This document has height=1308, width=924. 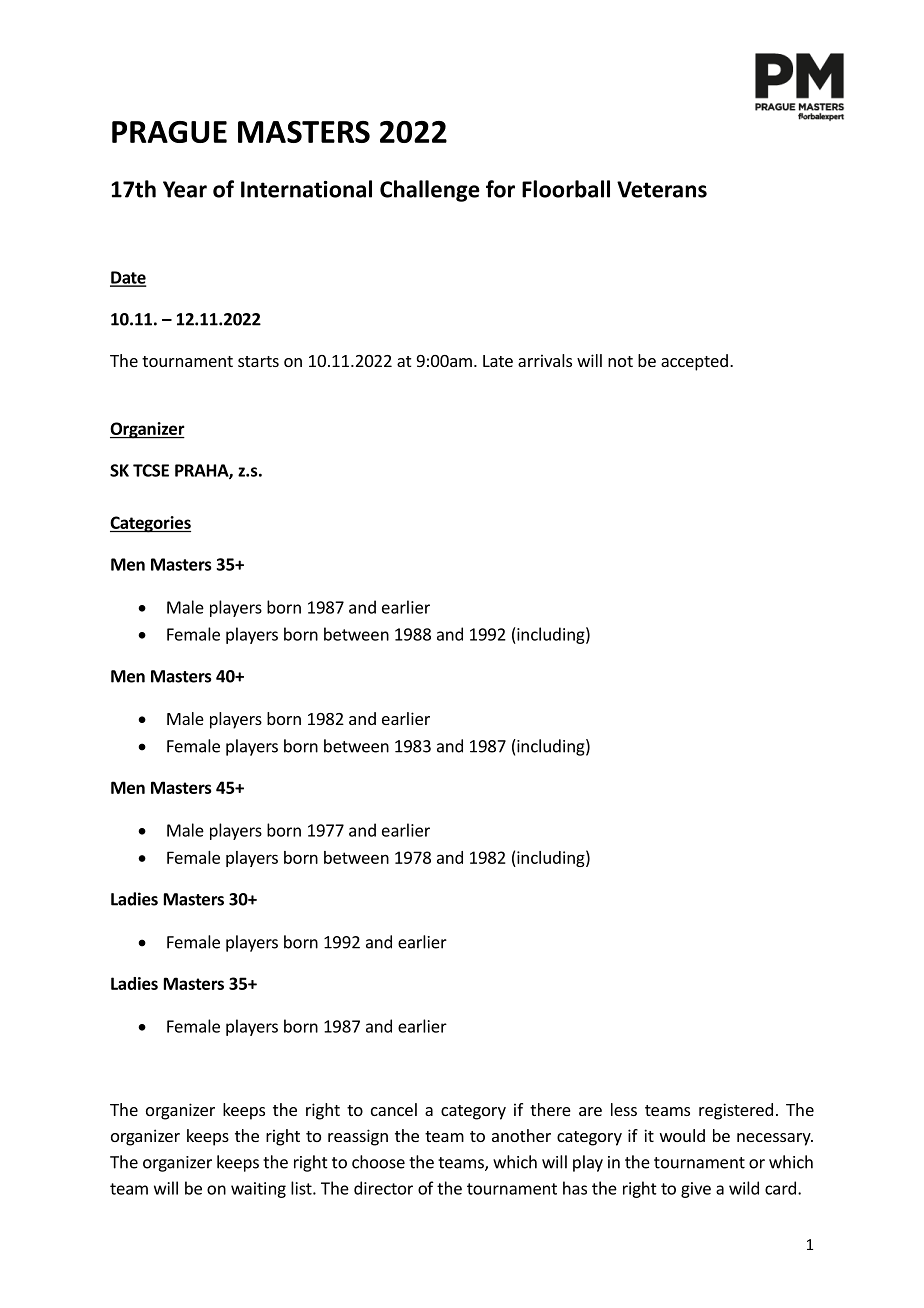 What do you see at coordinates (394, 1109) in the document?
I see `cancel` at bounding box center [394, 1109].
